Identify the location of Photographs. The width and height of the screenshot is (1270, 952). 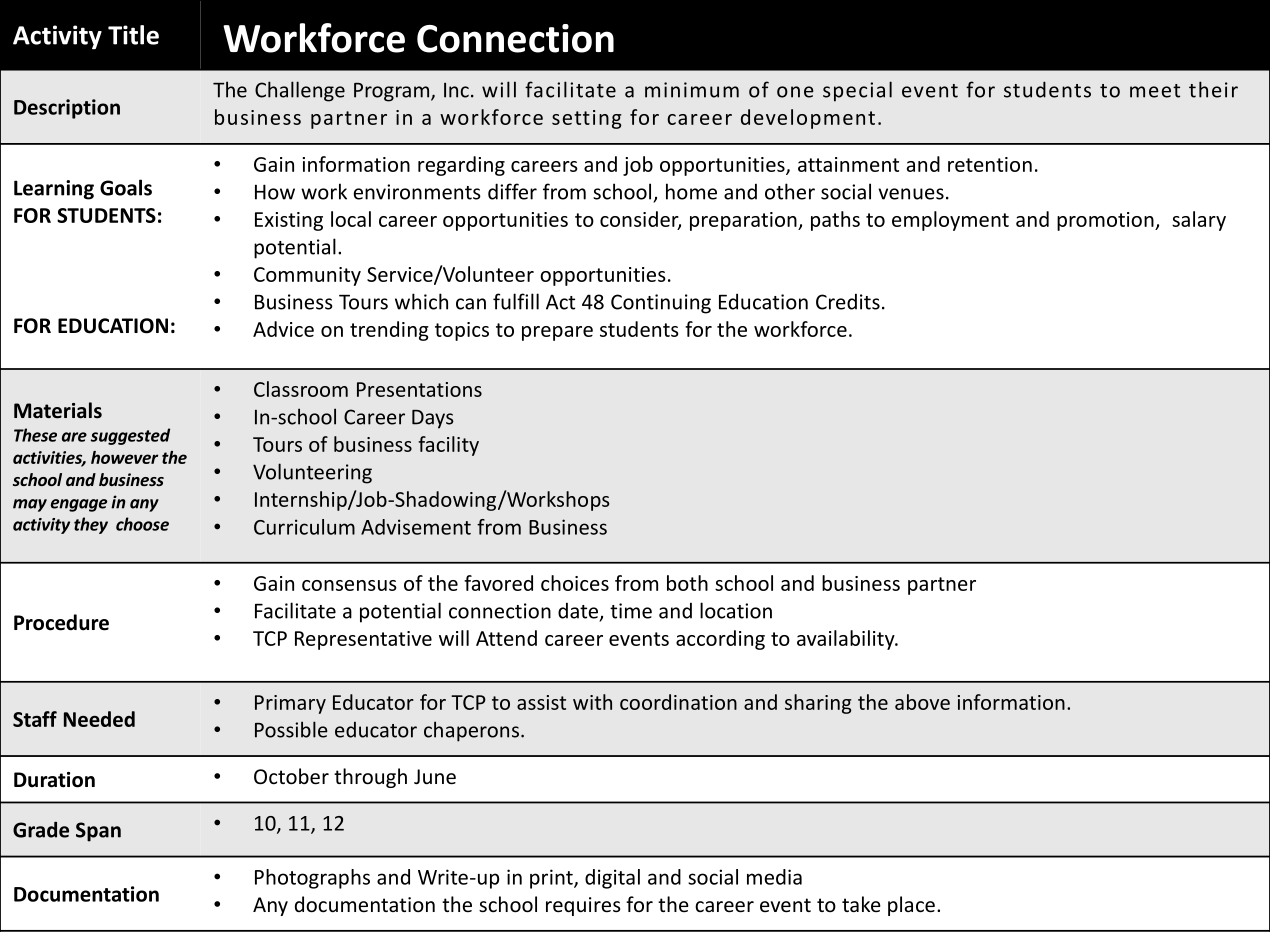
(312, 879).
